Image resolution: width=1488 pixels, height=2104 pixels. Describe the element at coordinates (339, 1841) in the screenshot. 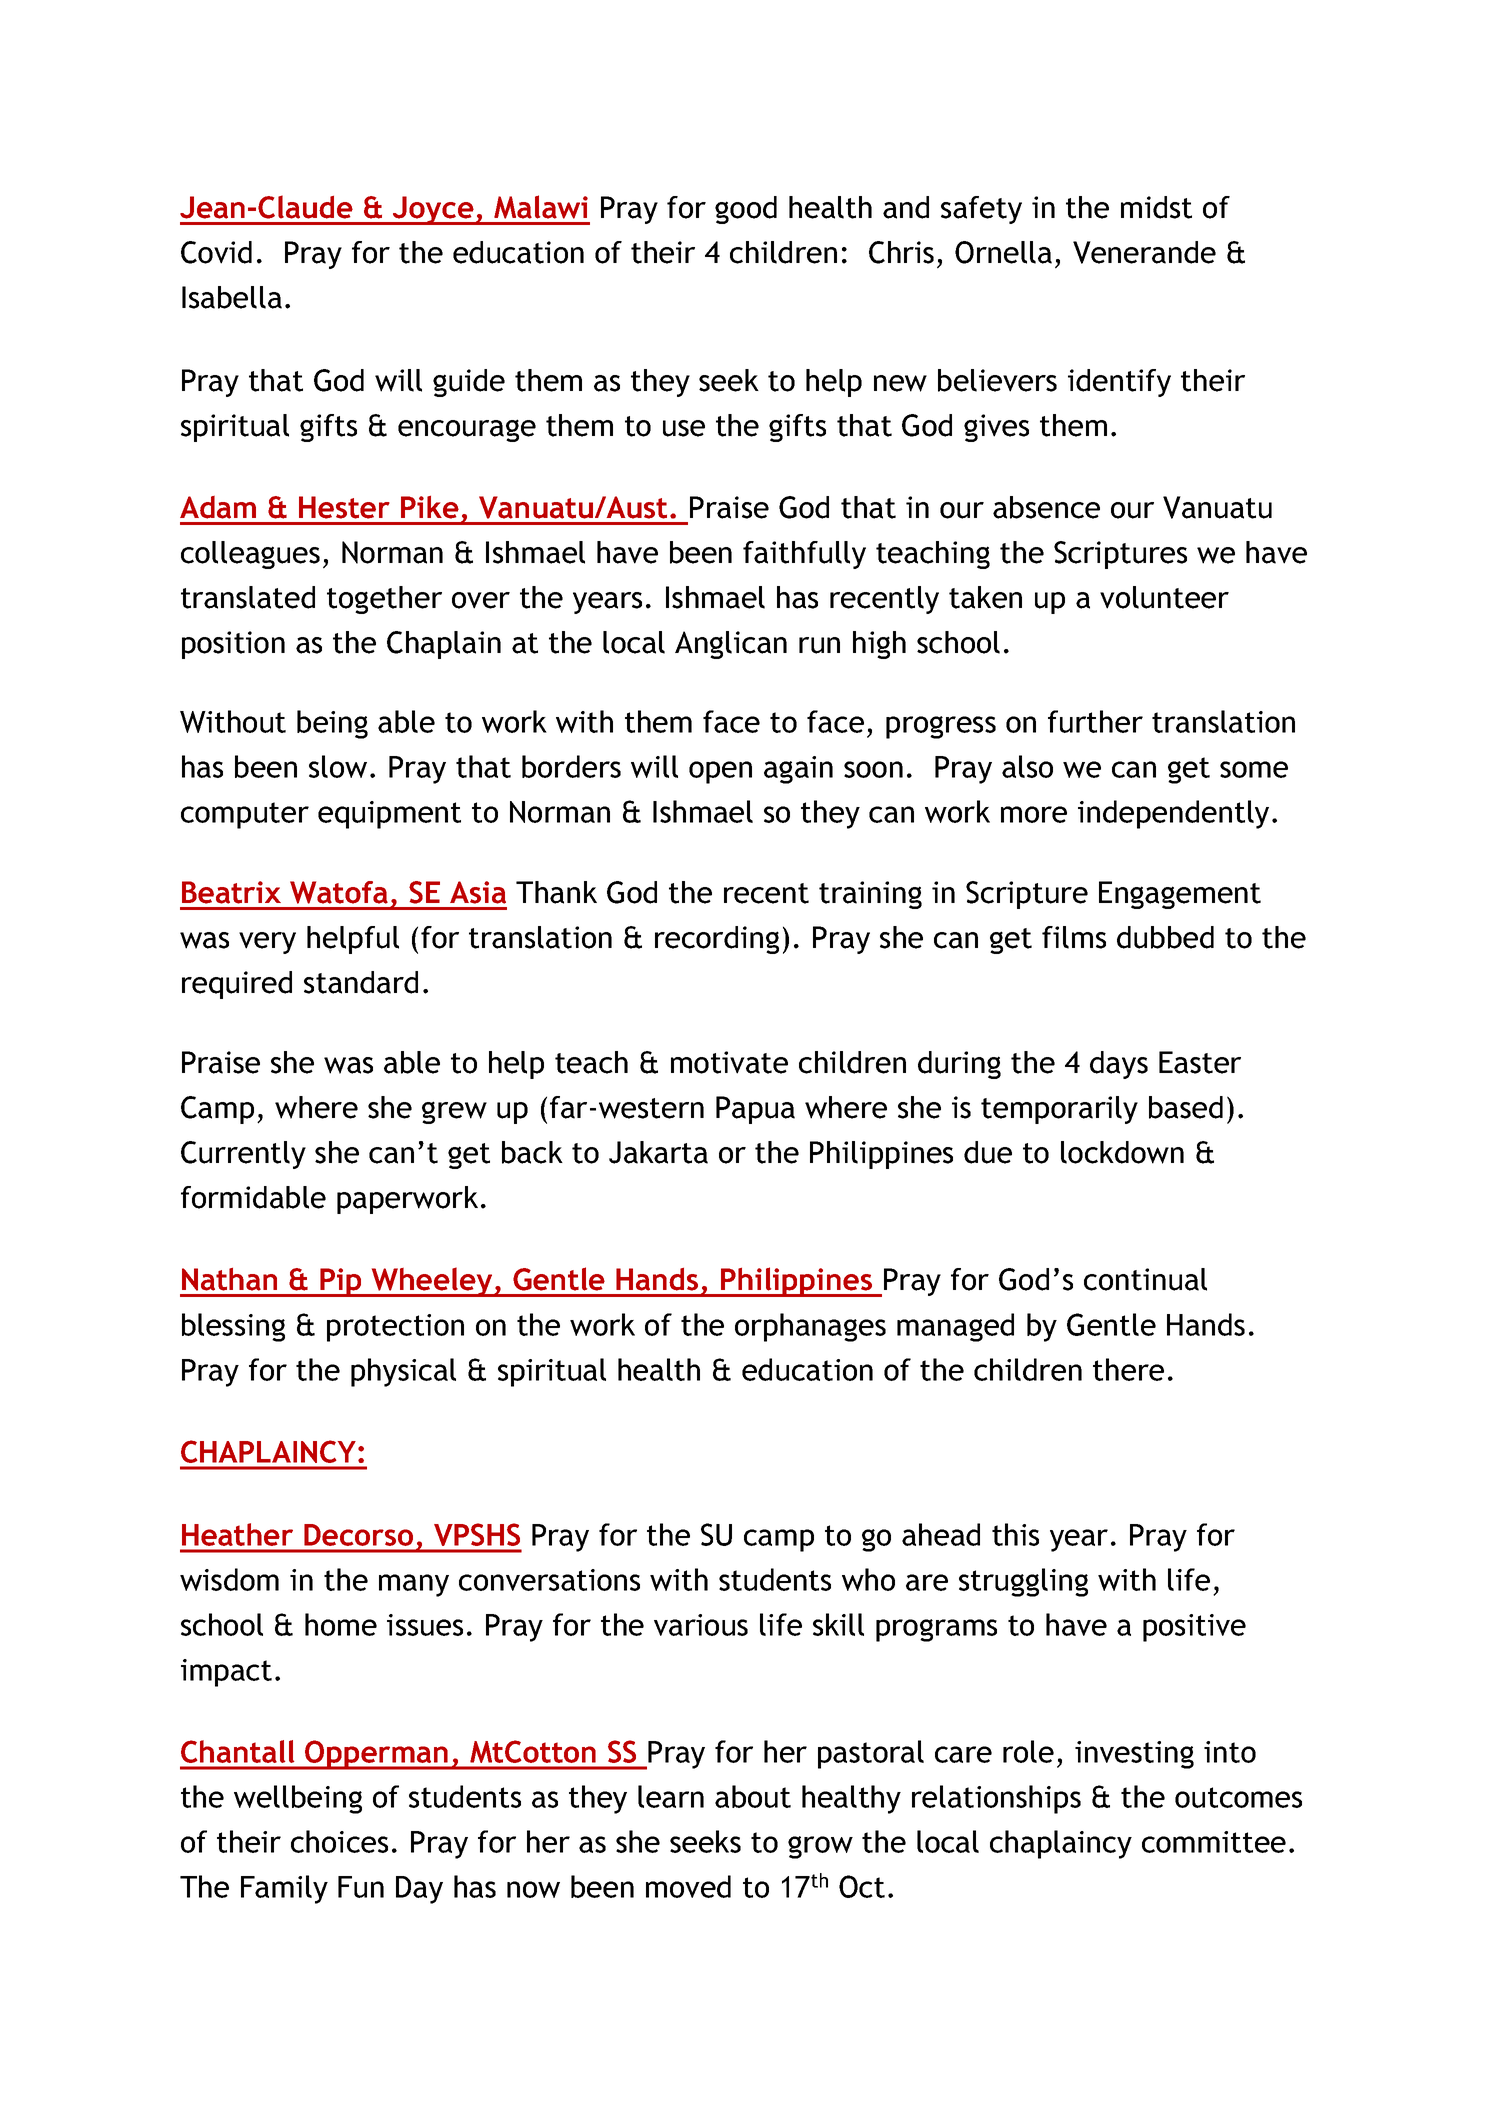

I see `choices` at that location.
